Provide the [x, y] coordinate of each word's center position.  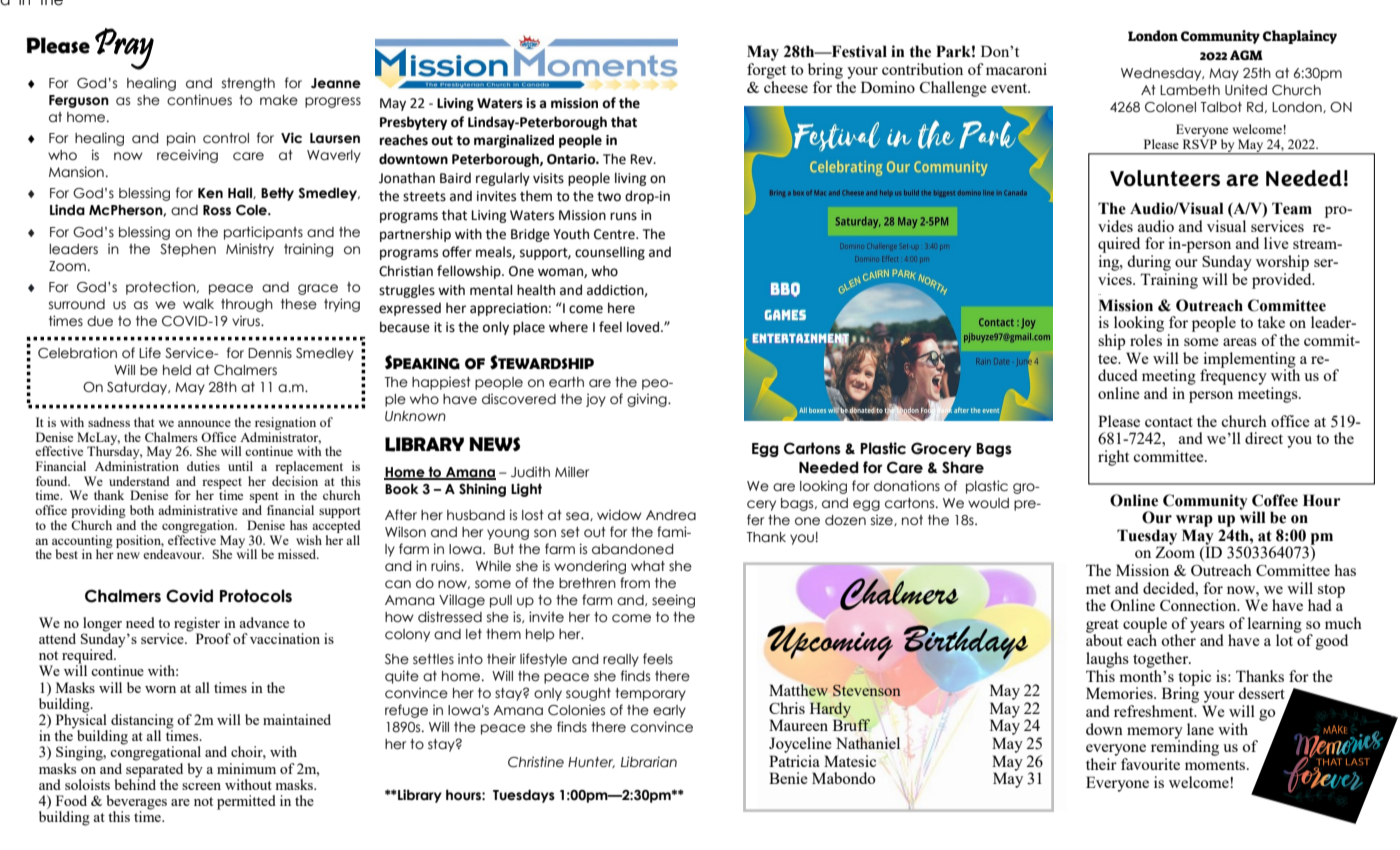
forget [766, 71]
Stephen [188, 250]
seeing [673, 601]
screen [201, 786]
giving [648, 400]
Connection [1199, 605]
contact [1169, 422]
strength [248, 84]
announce [204, 423]
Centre [615, 234]
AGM [1246, 55]
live [1276, 243]
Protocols [256, 596]
